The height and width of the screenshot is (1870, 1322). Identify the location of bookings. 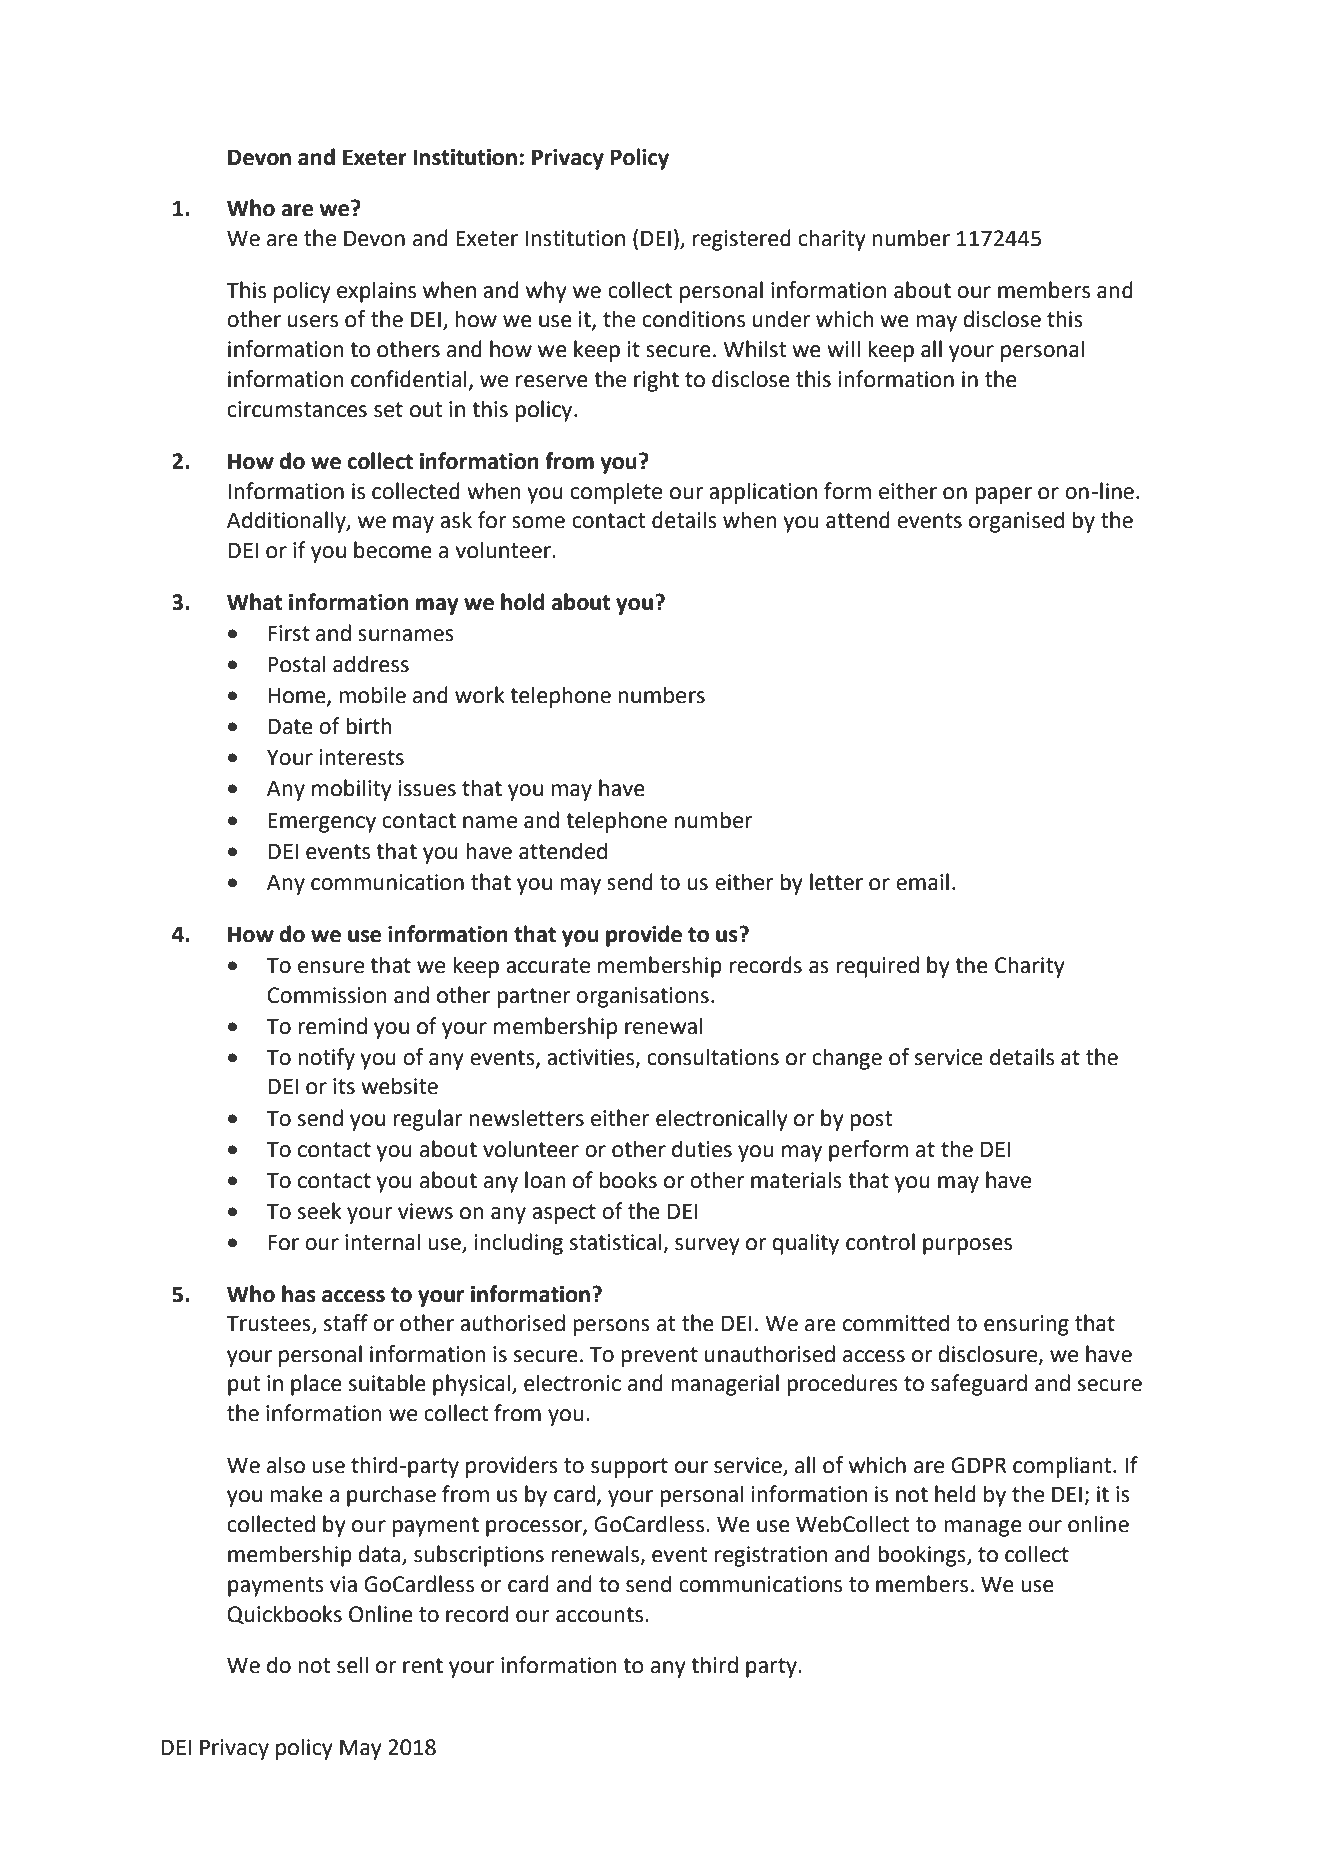
(923, 1556).
